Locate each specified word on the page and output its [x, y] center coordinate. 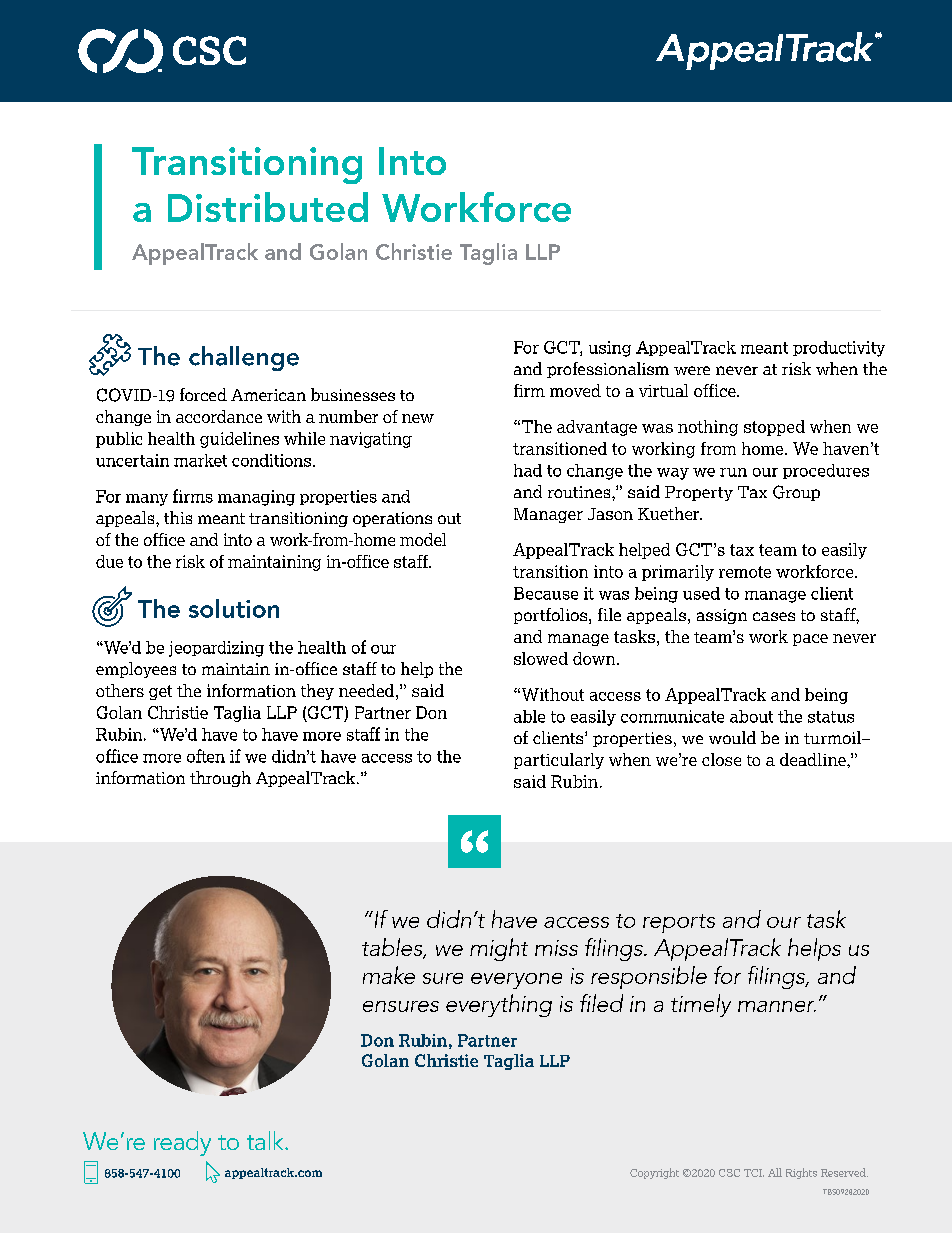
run [733, 472]
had [528, 470]
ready [182, 1143]
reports [679, 923]
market [200, 460]
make [389, 975]
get [160, 692]
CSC [729, 1173]
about [751, 716]
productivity [839, 349]
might [499, 949]
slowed [541, 658]
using [610, 349]
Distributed [268, 207]
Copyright [654, 1173]
